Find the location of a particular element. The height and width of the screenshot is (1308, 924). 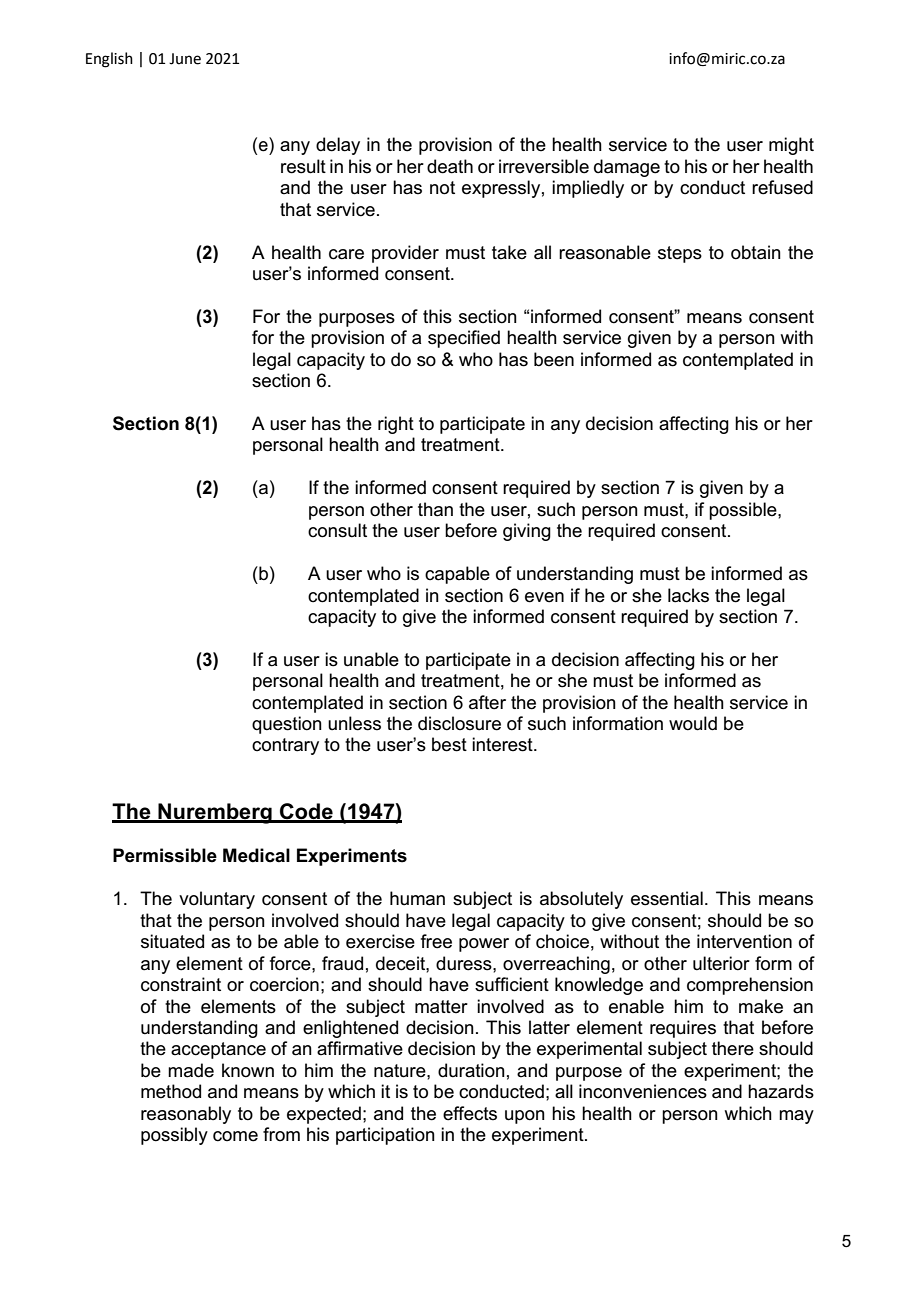

might is located at coordinates (791, 146).
